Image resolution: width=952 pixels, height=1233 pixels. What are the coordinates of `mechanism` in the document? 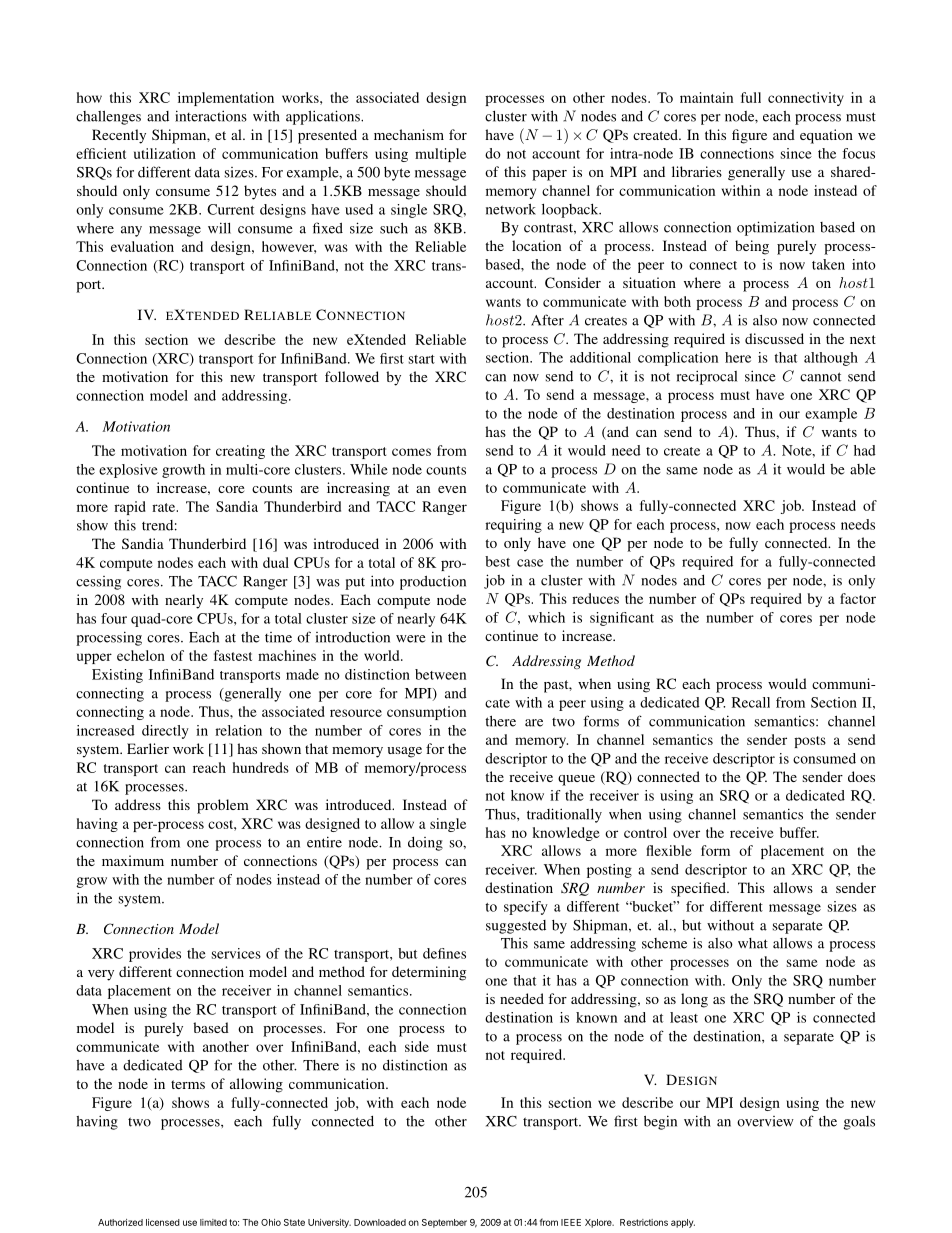 It's located at (409, 134).
